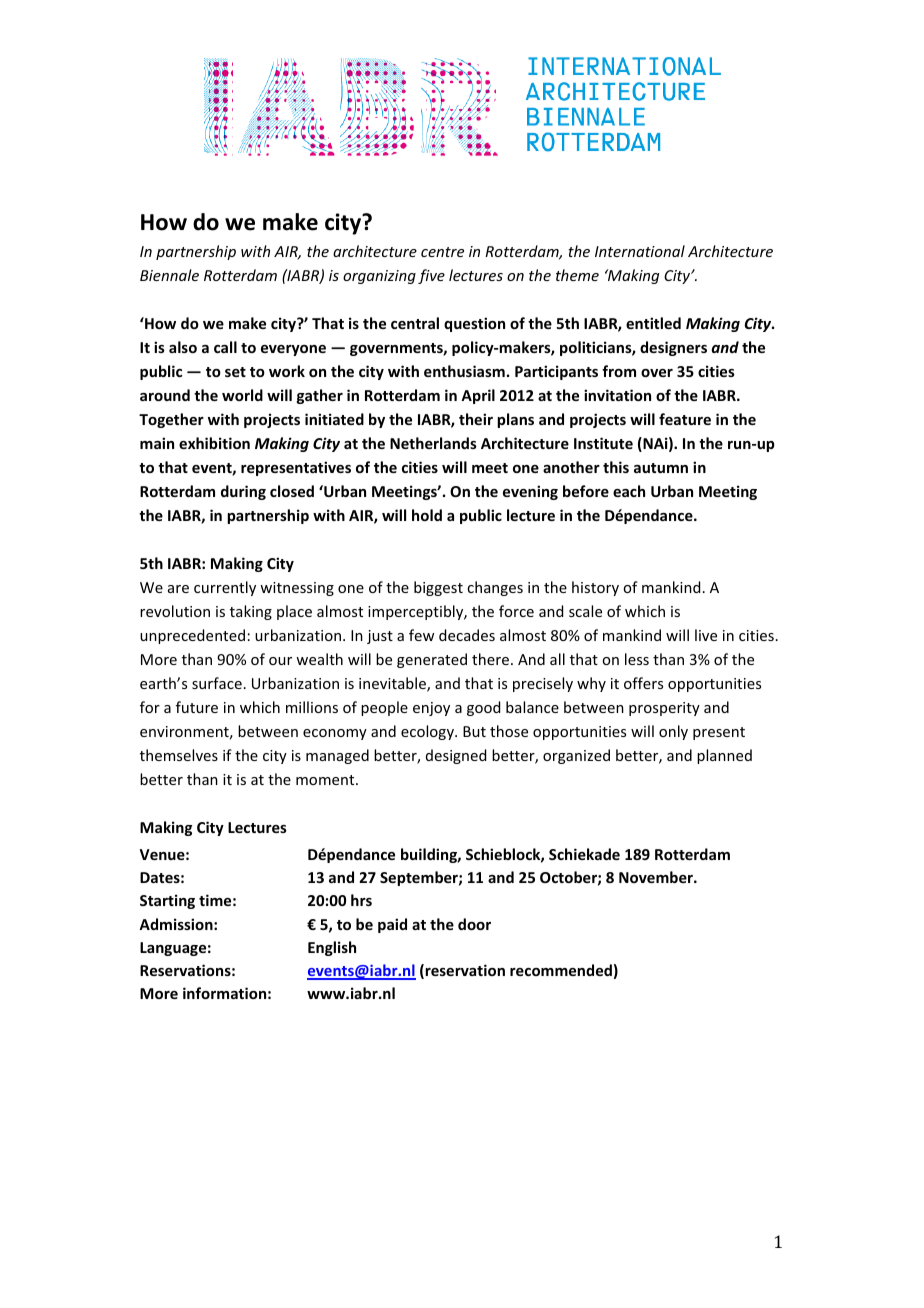  Describe the element at coordinates (706, 635) in the page. I see `live` at that location.
